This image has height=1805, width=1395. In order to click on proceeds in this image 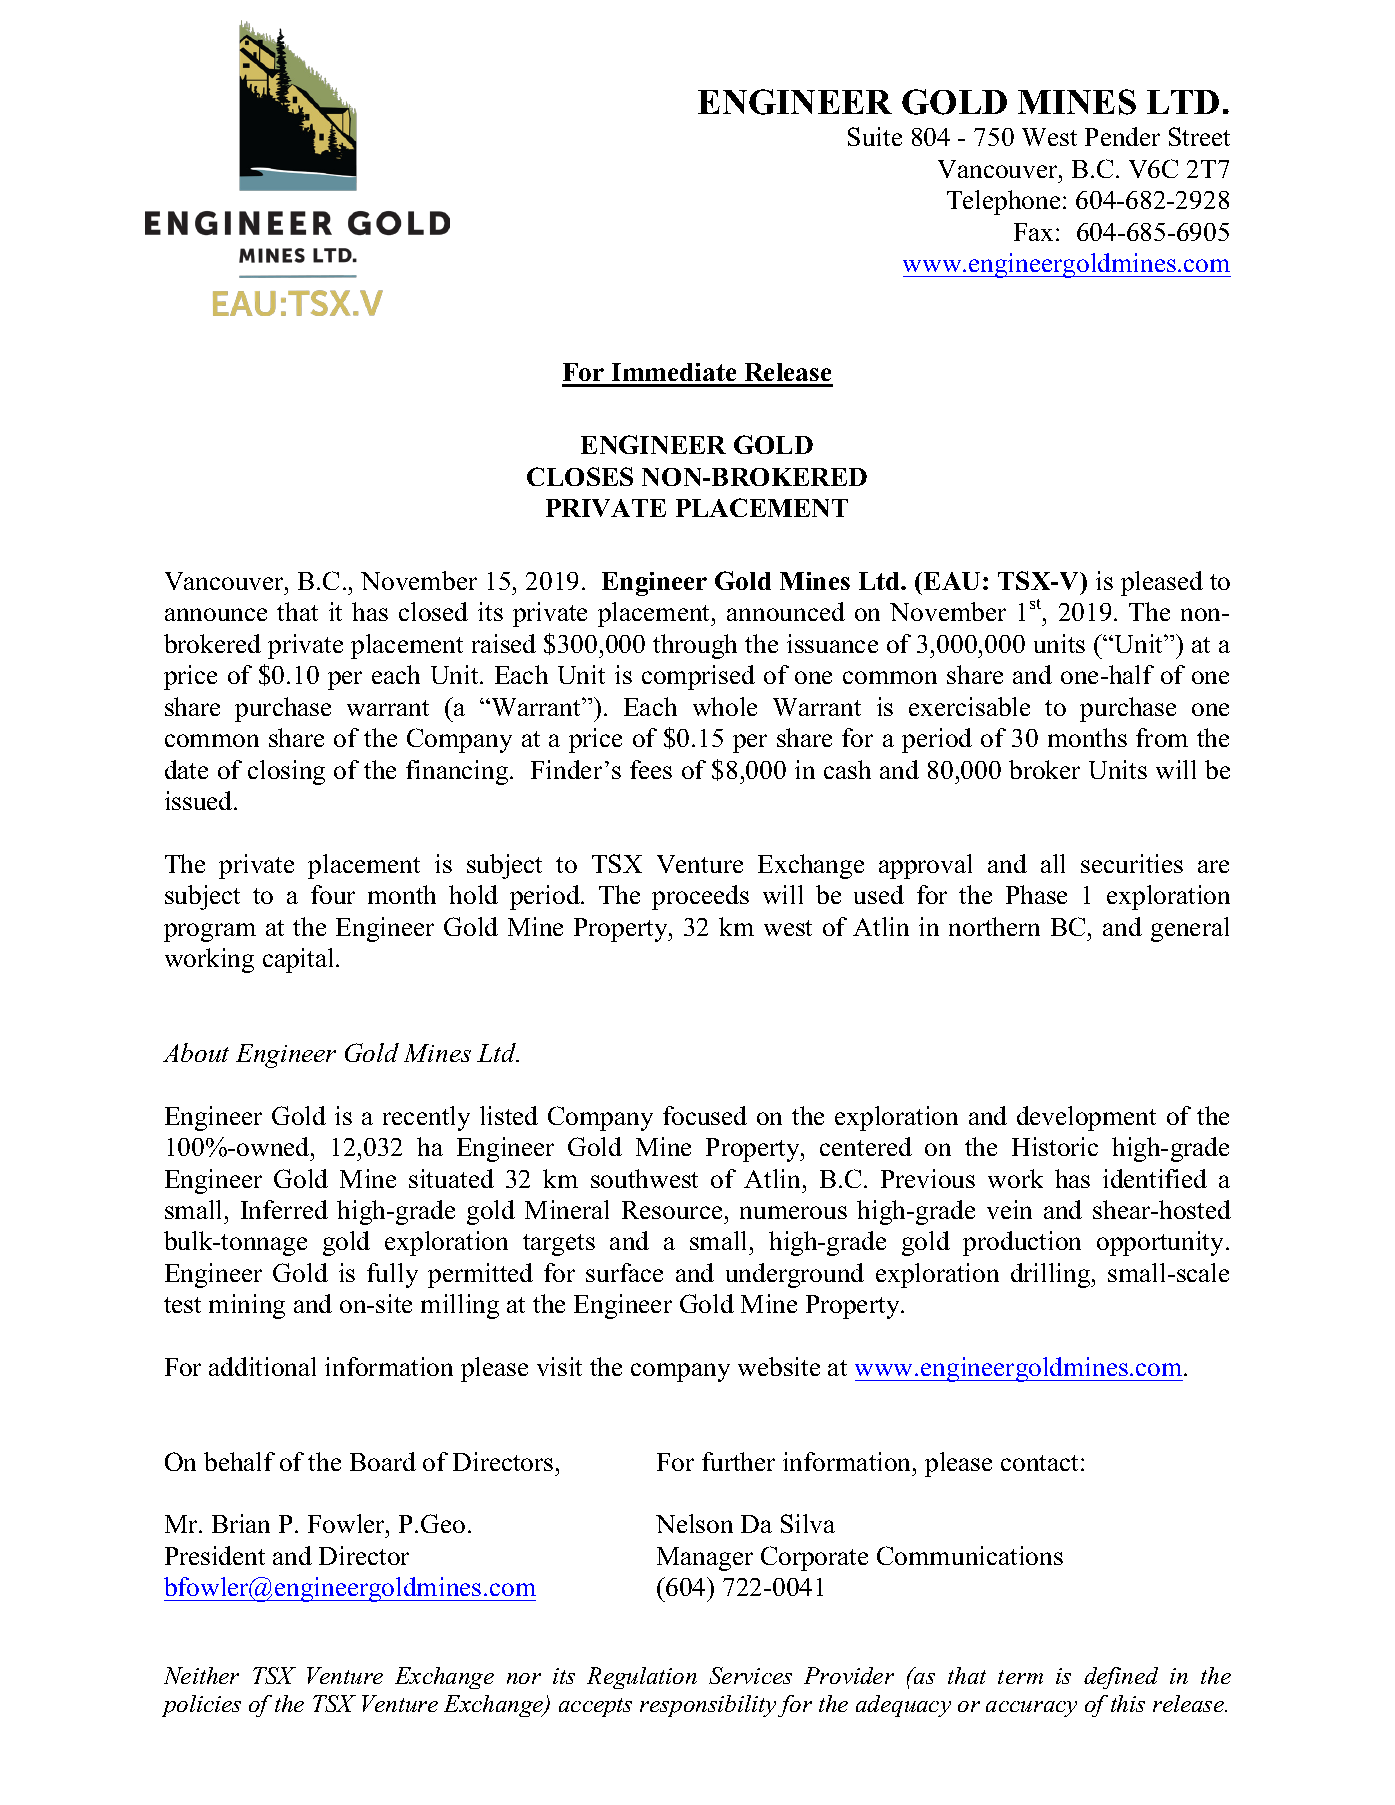, I will do `click(700, 897)`.
